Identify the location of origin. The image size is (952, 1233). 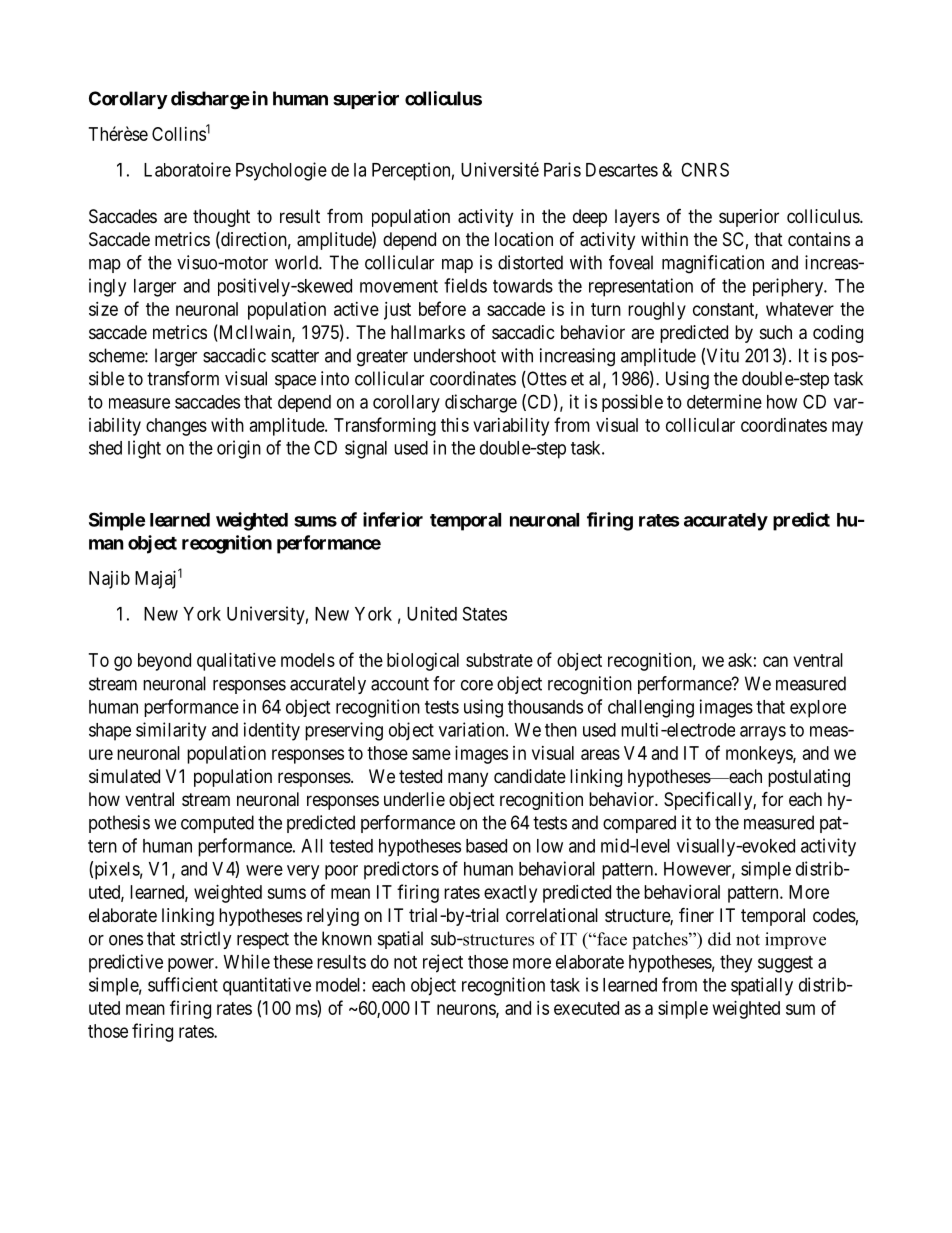
(239, 449).
